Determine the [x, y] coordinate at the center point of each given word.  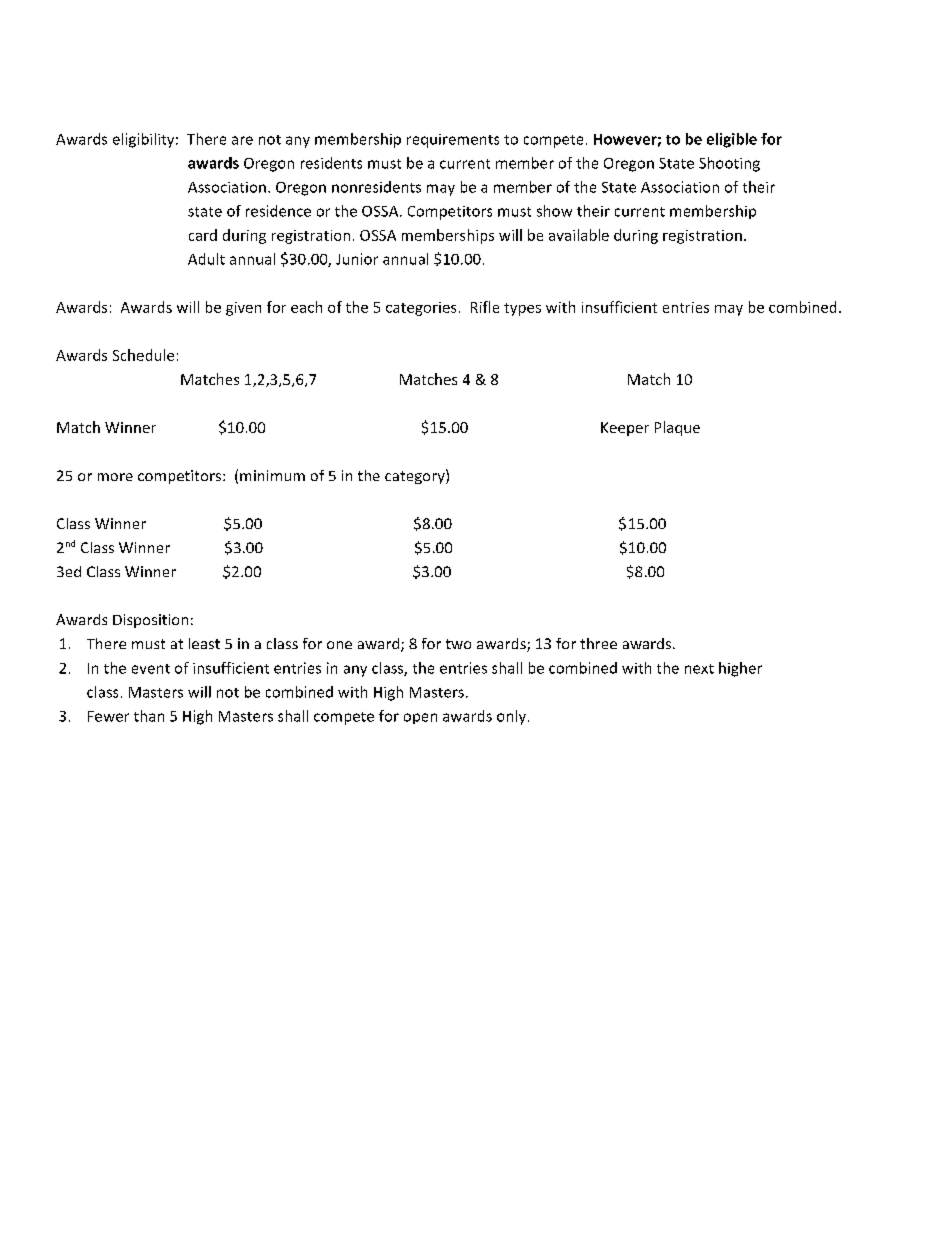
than [149, 716]
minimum [272, 475]
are [242, 140]
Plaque [677, 428]
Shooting [729, 164]
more [115, 477]
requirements [453, 141]
